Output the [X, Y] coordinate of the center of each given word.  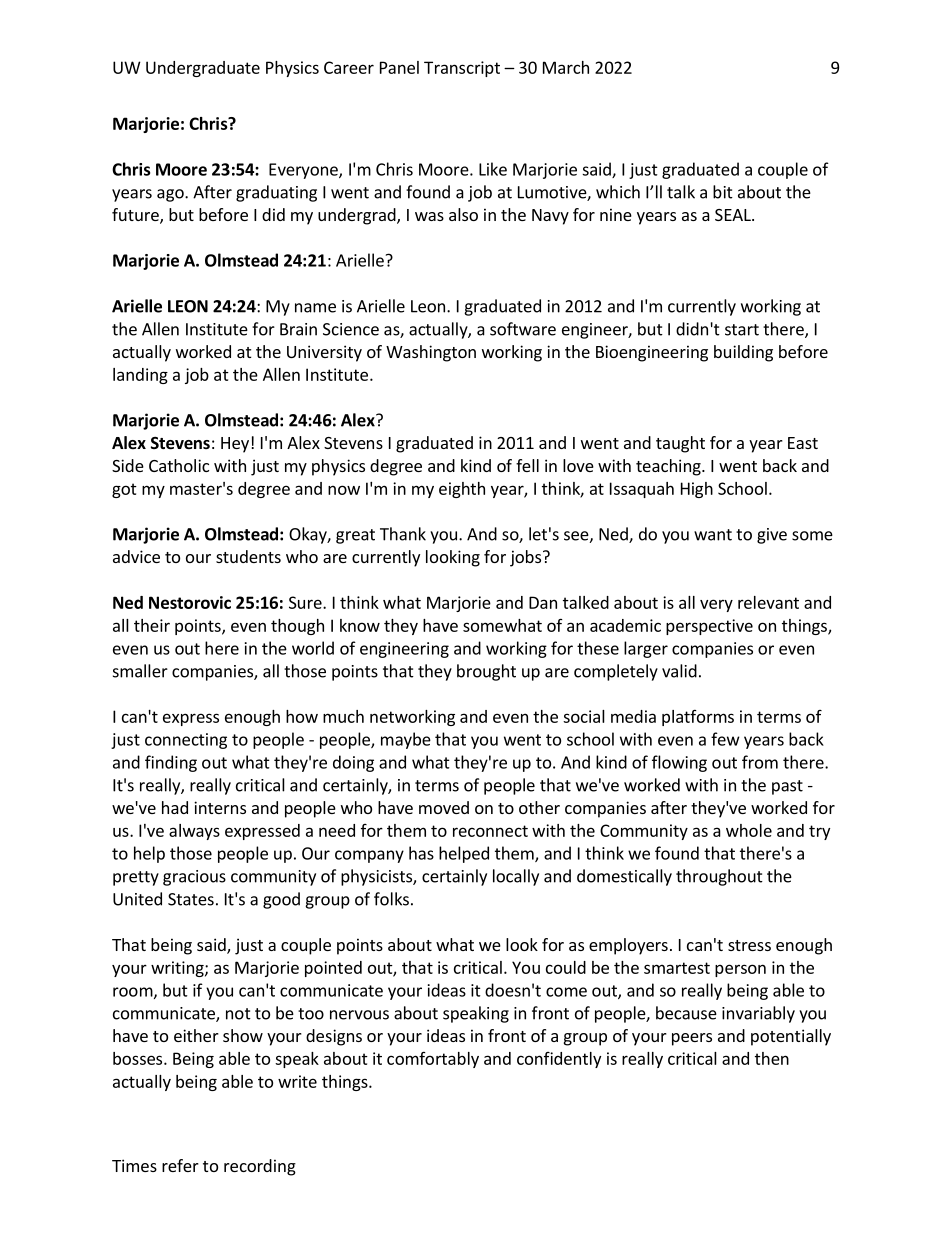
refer [180, 1165]
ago [171, 195]
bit [723, 192]
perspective [709, 627]
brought [486, 672]
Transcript [462, 69]
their [152, 625]
